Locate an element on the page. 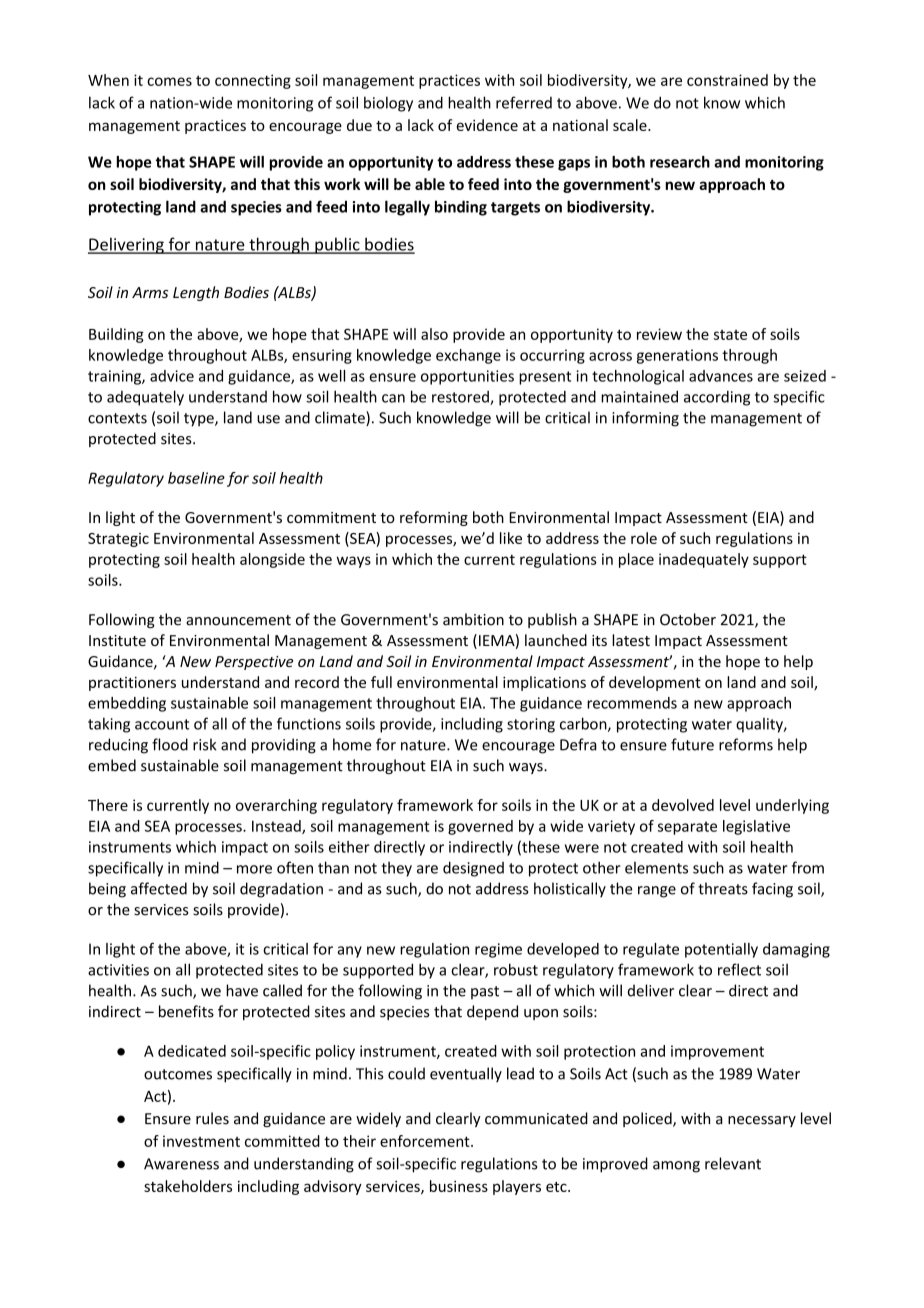 This page has width=924, height=1308. constrained is located at coordinates (727, 80).
